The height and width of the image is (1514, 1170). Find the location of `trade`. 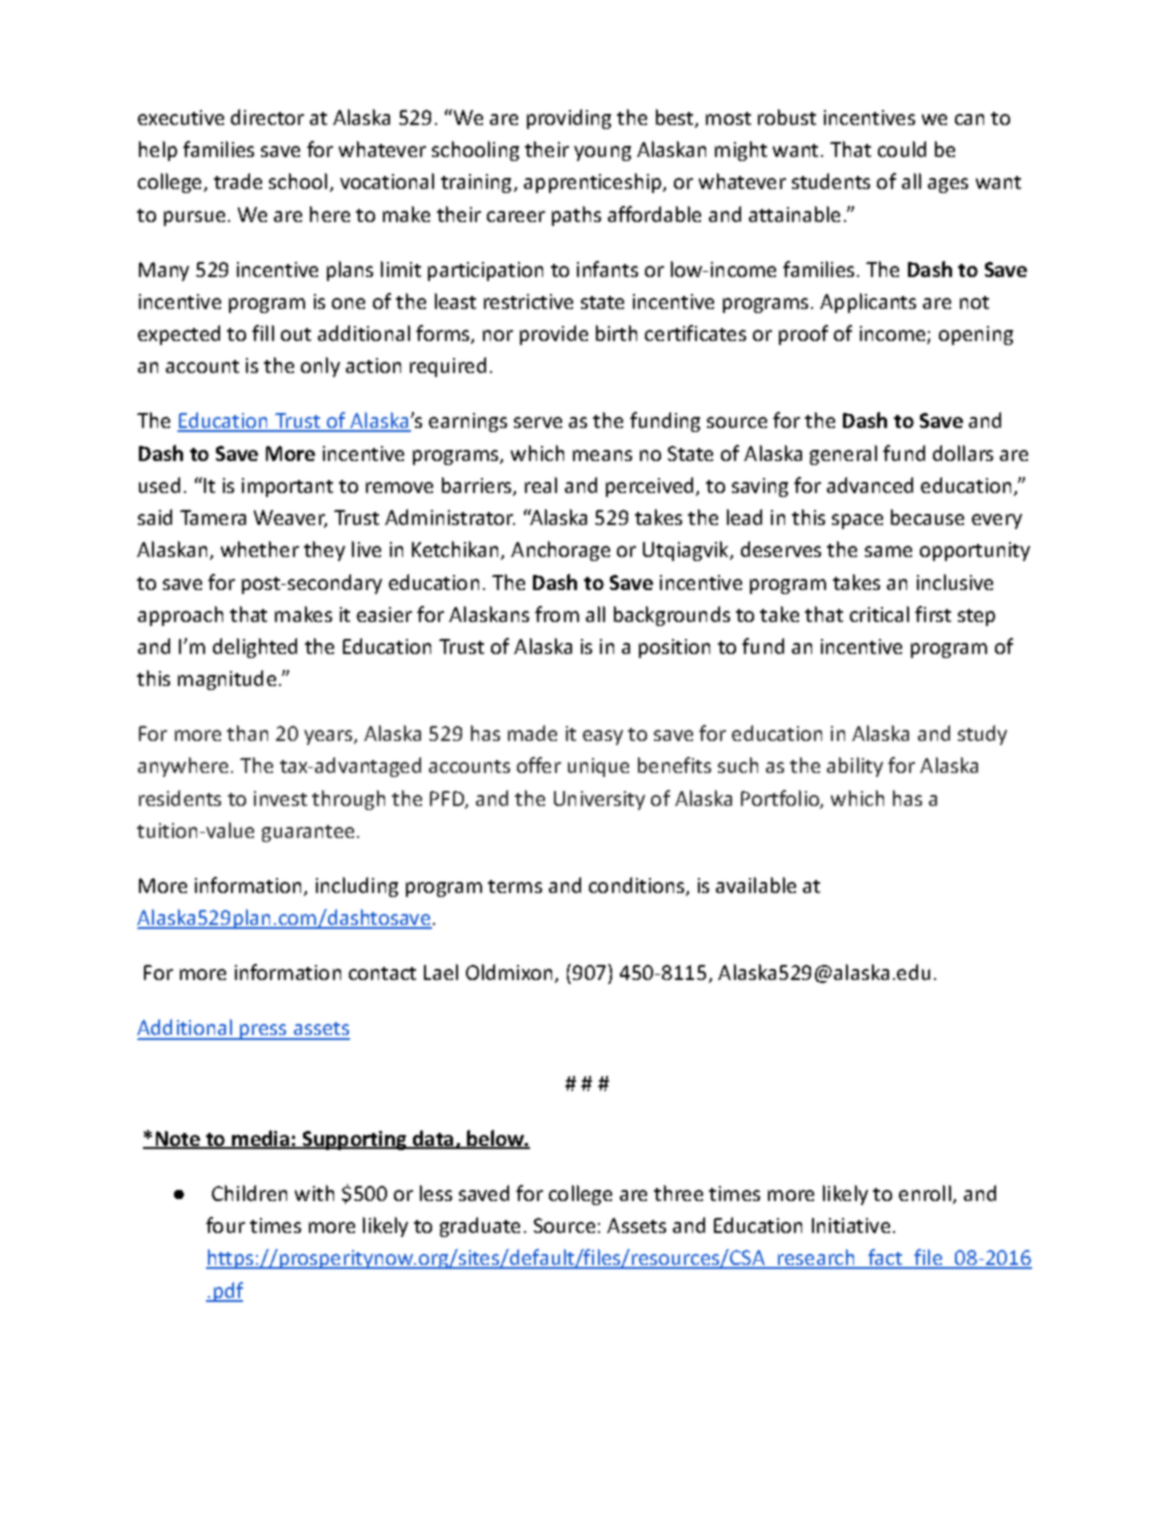

trade is located at coordinates (238, 181).
